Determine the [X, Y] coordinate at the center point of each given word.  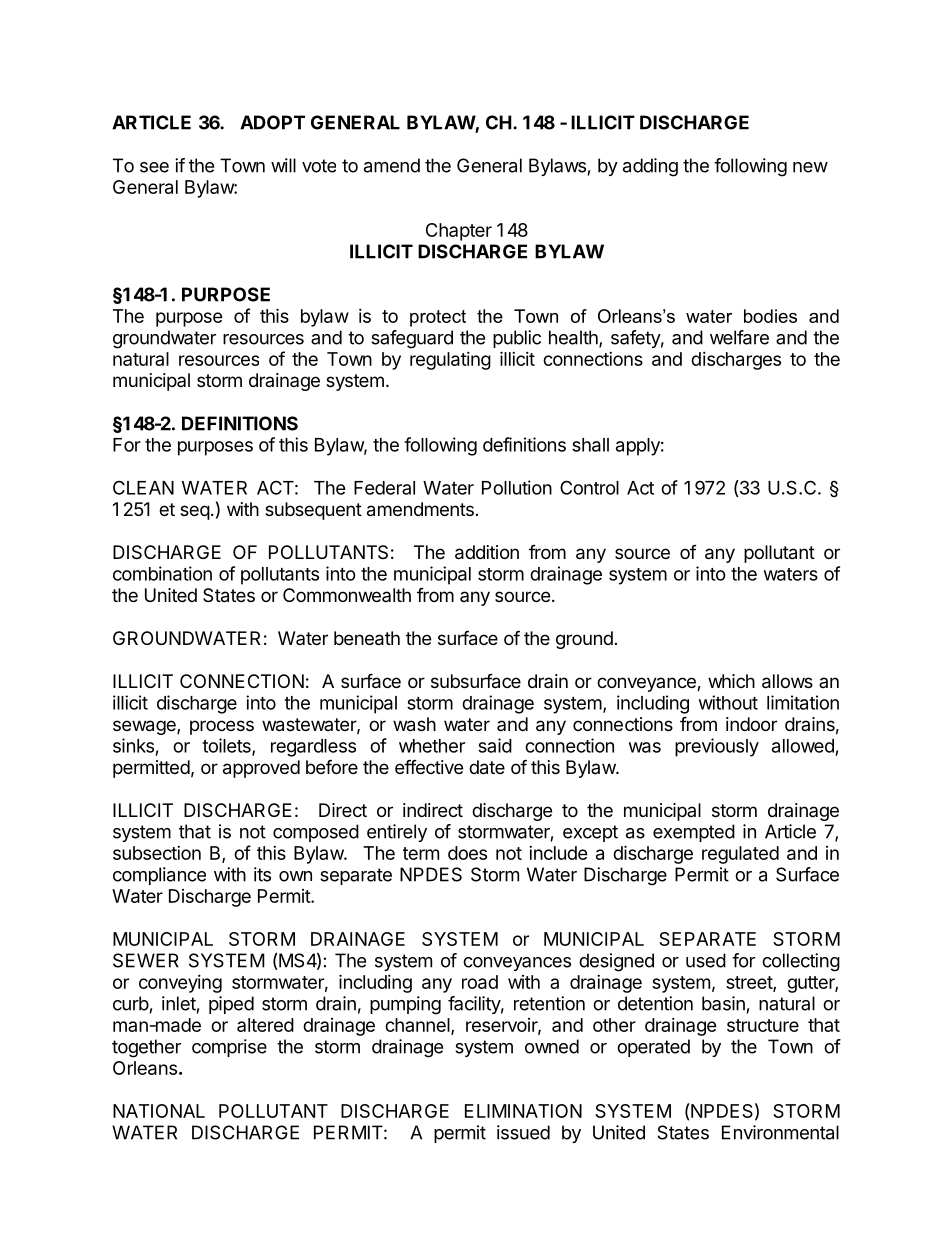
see [154, 167]
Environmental [780, 1132]
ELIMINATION [523, 1111]
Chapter [459, 232]
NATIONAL [159, 1111]
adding [650, 167]
